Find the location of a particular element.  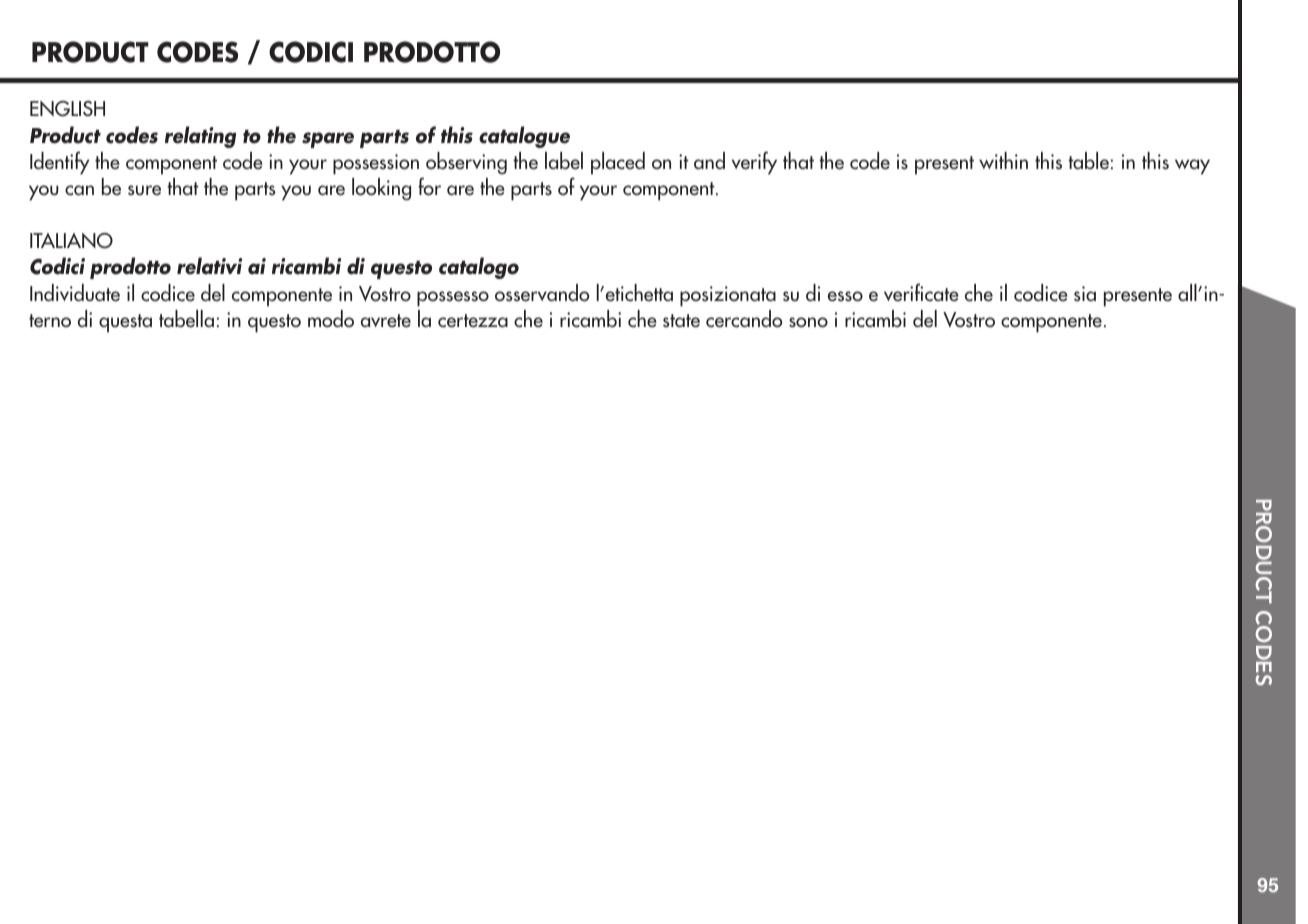

modo is located at coordinates (331, 319).
